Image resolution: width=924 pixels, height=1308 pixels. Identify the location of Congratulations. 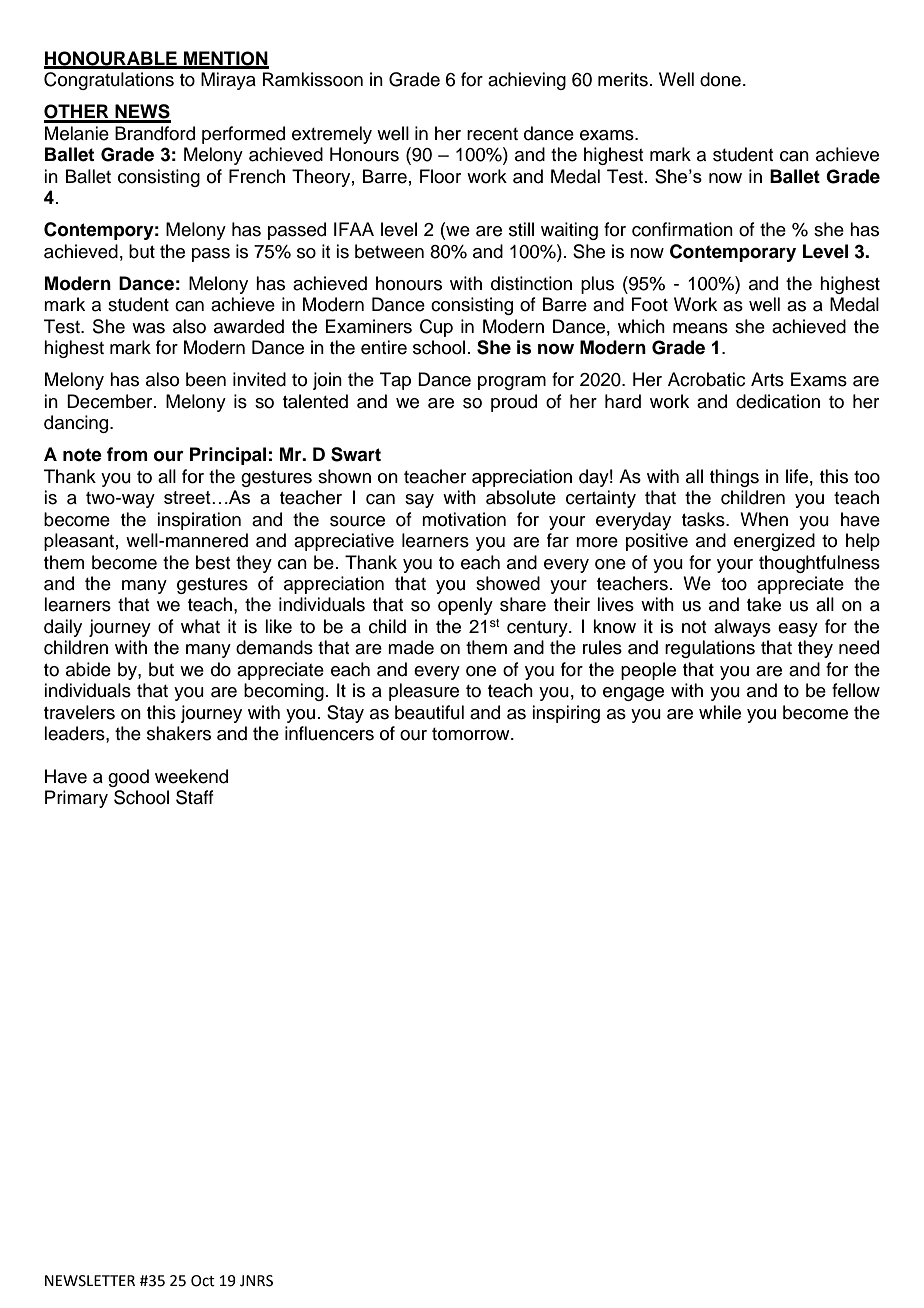
(109, 81).
